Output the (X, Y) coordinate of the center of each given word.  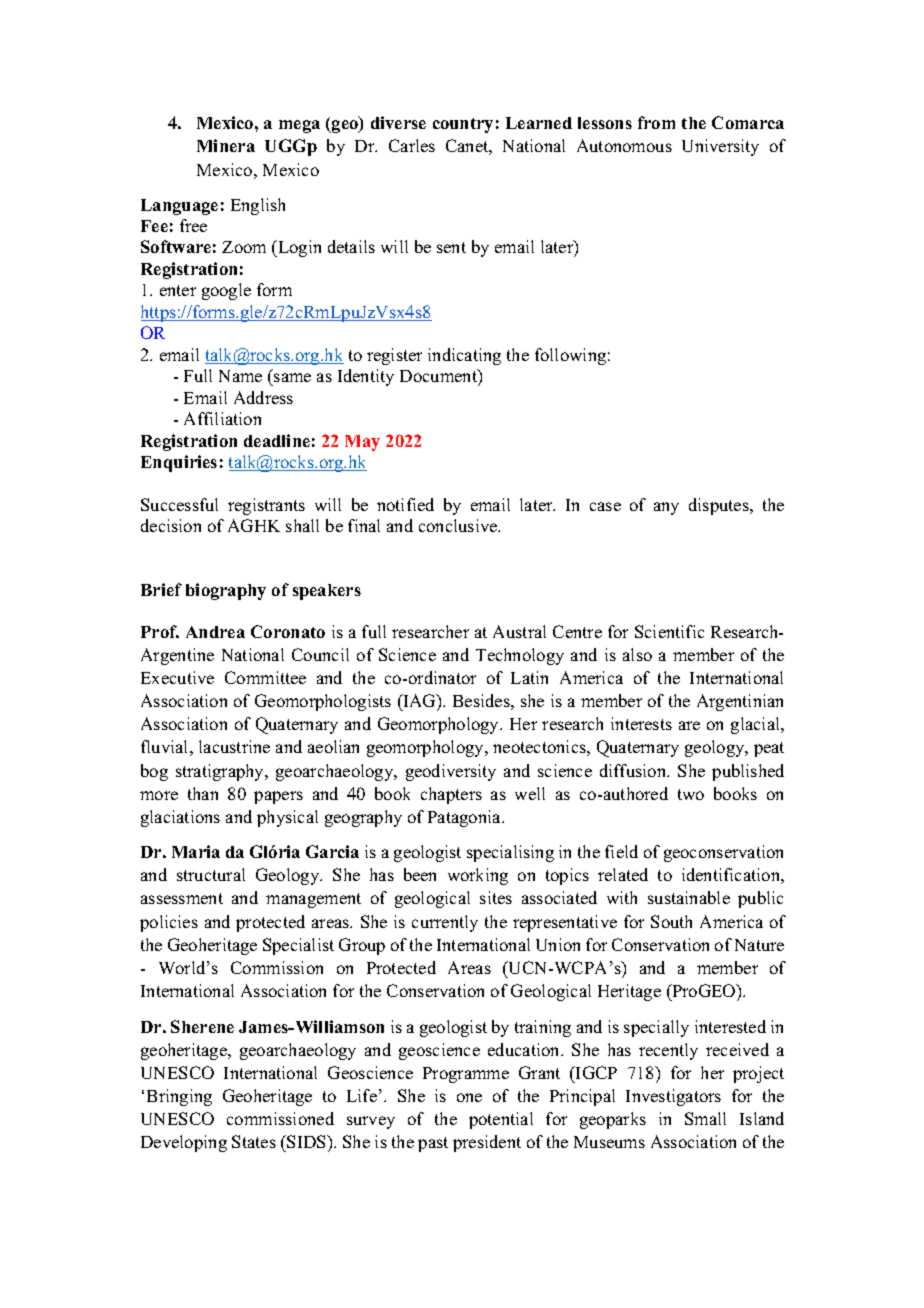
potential (501, 1120)
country (463, 125)
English (258, 206)
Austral (519, 631)
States (254, 1141)
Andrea (215, 632)
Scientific (669, 631)
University (720, 147)
